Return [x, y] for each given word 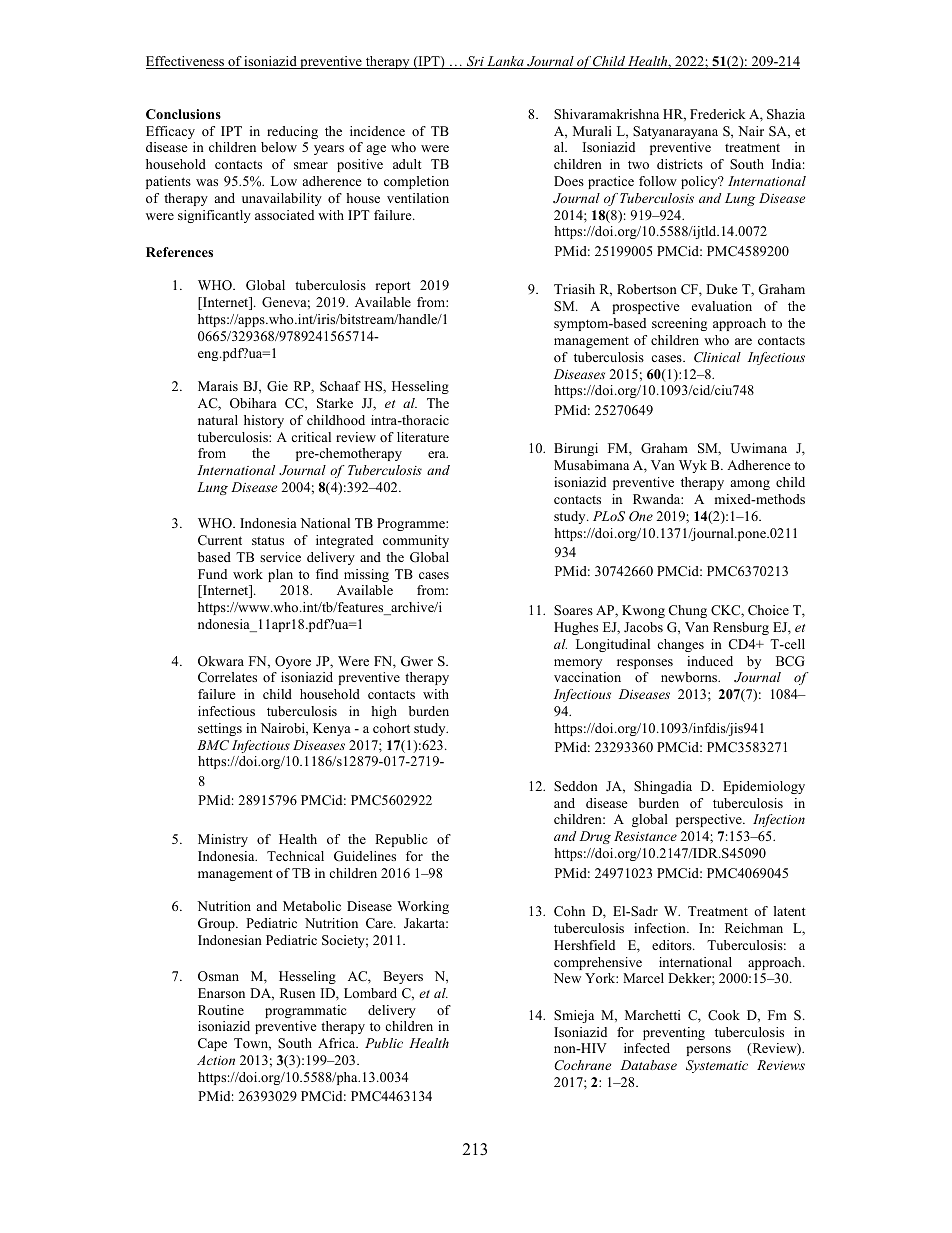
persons [708, 1051]
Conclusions [183, 114]
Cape [212, 1044]
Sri [475, 62]
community [416, 541]
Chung [688, 611]
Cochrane [582, 1065]
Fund [212, 574]
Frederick [717, 114]
